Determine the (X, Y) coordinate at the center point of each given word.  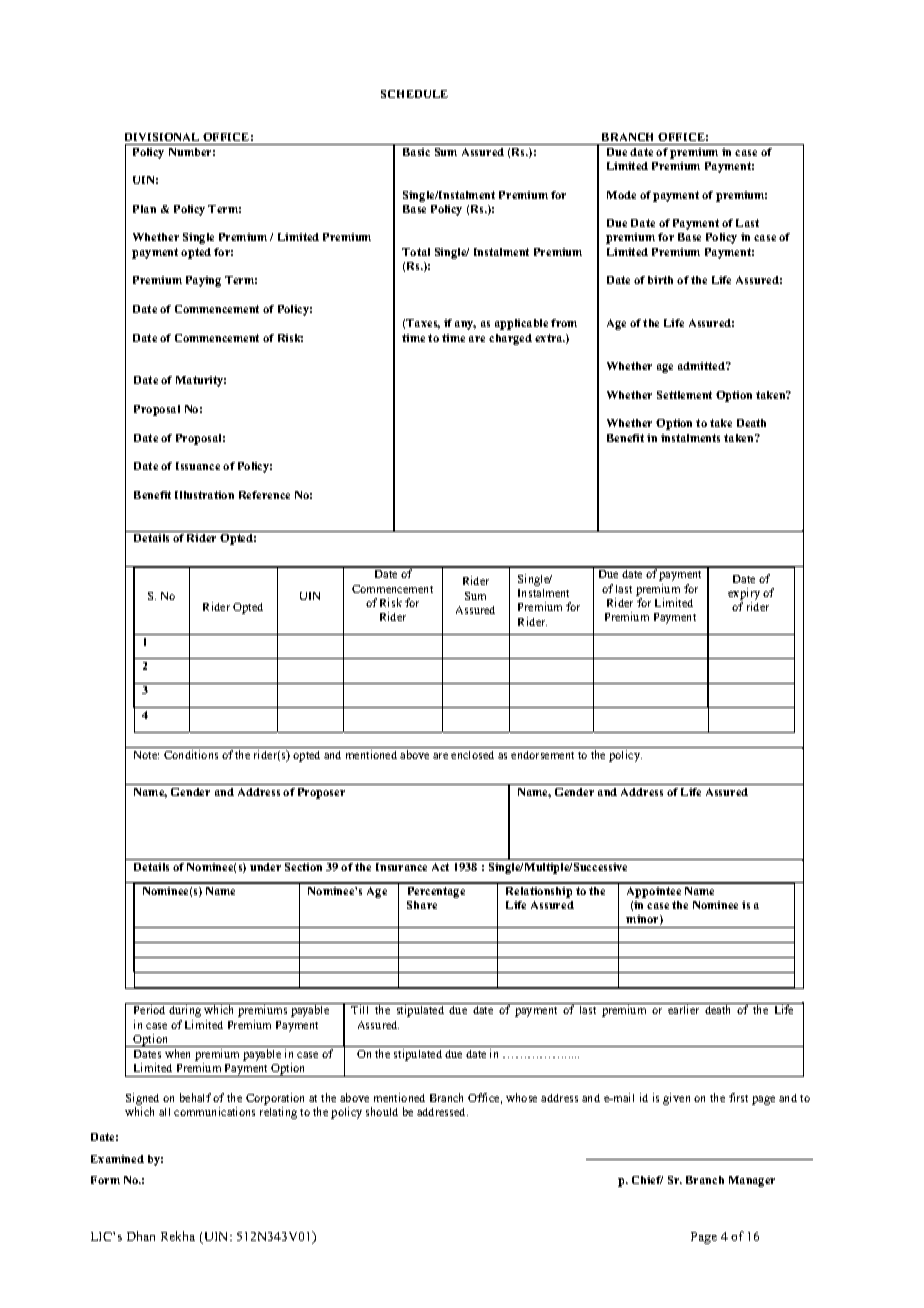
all (164, 1112)
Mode (621, 195)
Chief (647, 1180)
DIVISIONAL (162, 137)
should (382, 1111)
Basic (416, 152)
